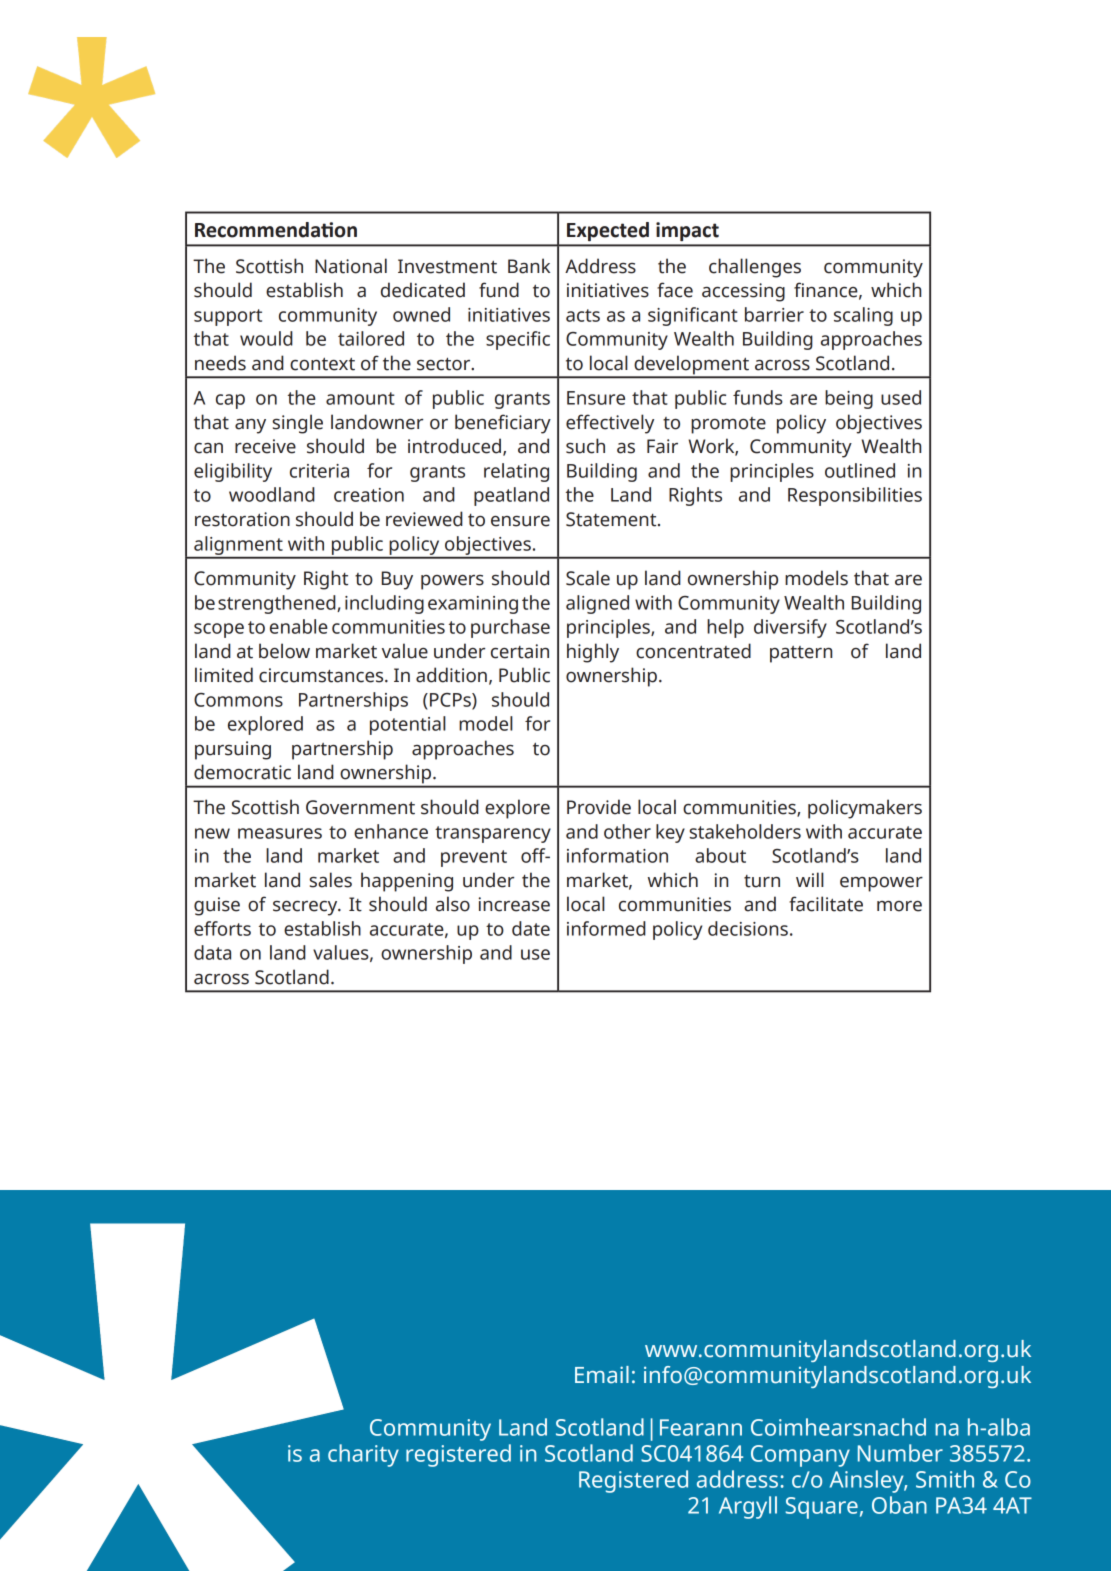 This screenshot has width=1111, height=1571. What do you see at coordinates (602, 1375) in the screenshot?
I see `Email` at bounding box center [602, 1375].
